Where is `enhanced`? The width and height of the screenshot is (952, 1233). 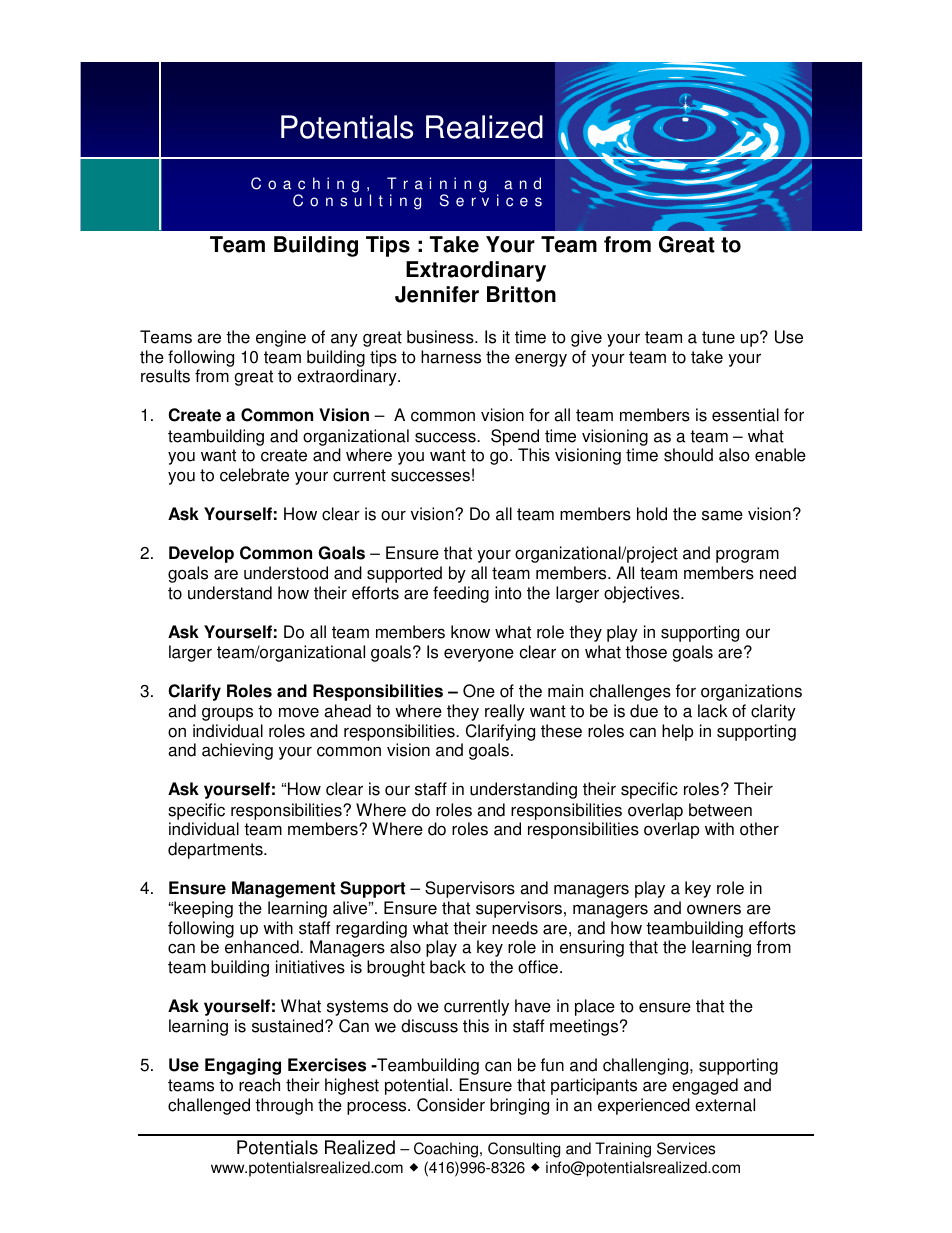 enhanced is located at coordinates (263, 947).
